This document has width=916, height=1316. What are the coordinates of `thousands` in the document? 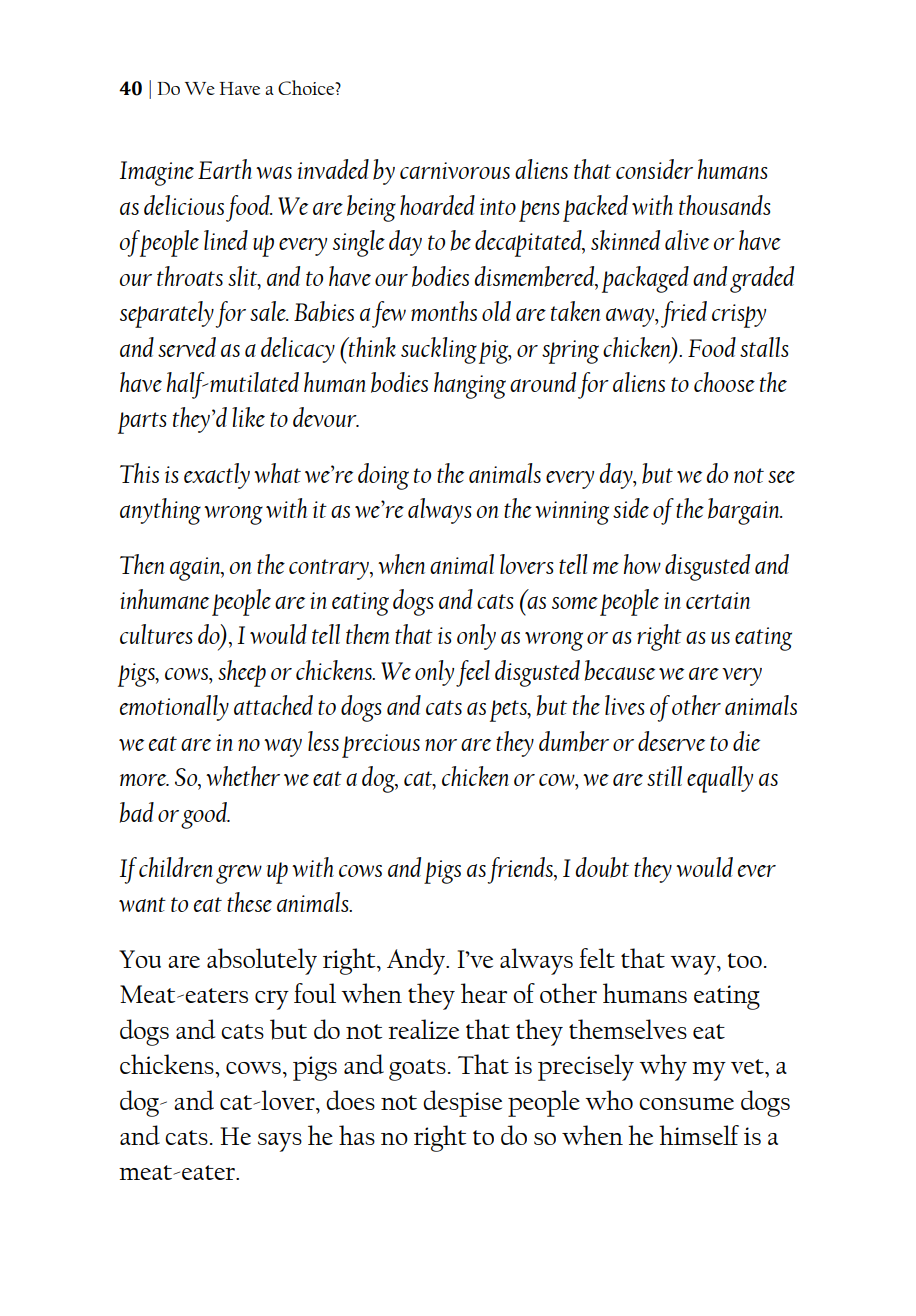 It's located at (724, 205).
